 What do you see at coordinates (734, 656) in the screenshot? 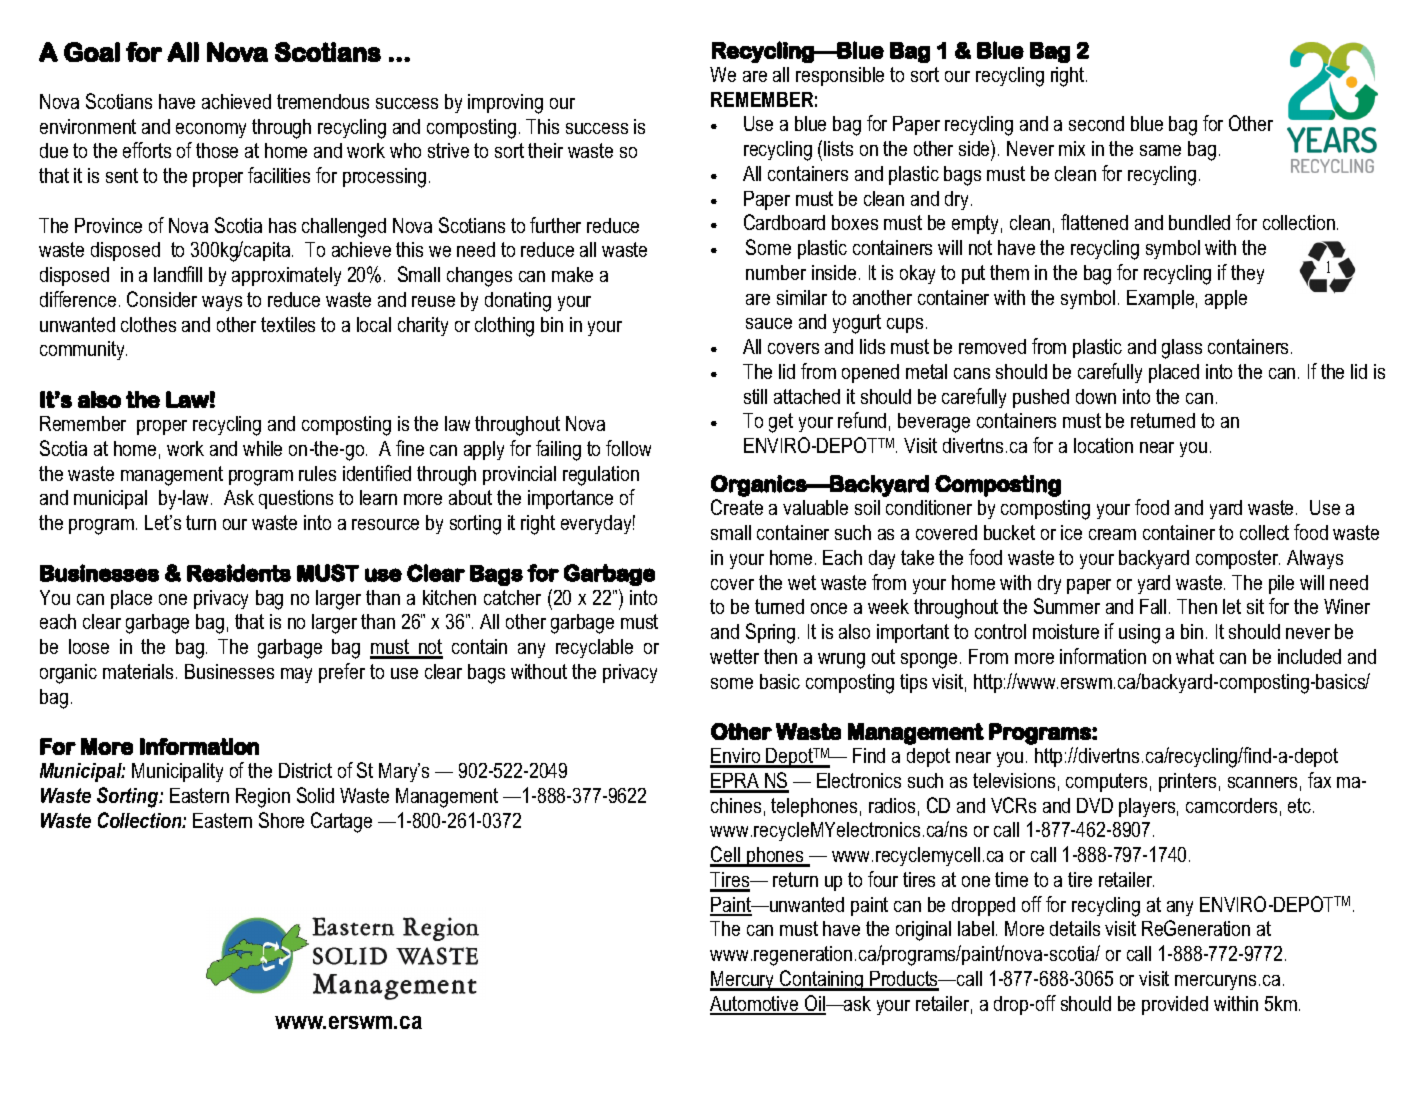
I see `wetter` at bounding box center [734, 656].
